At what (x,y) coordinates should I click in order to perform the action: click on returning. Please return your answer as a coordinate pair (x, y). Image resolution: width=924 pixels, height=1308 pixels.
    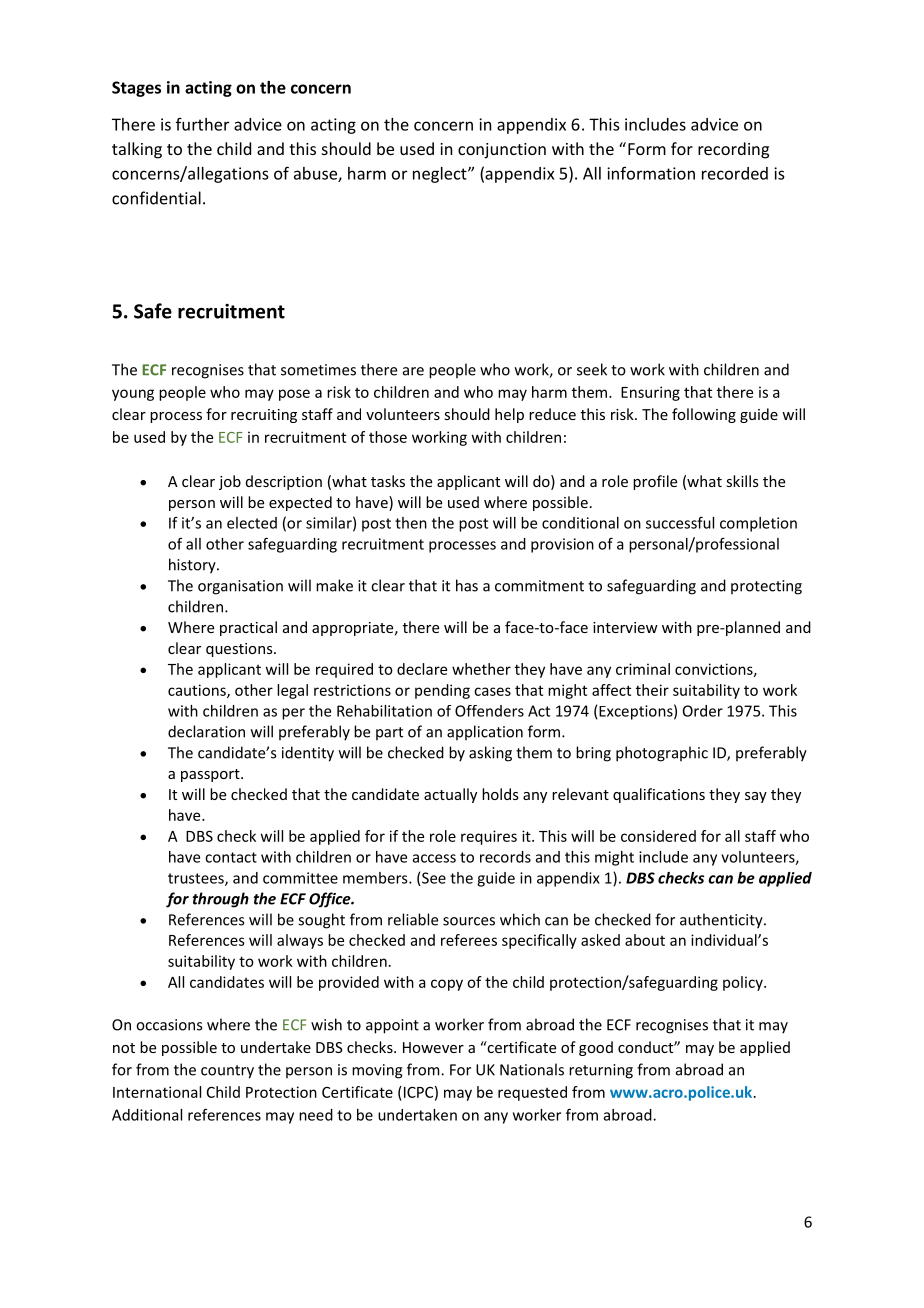
    Looking at the image, I should click on (601, 1071).
